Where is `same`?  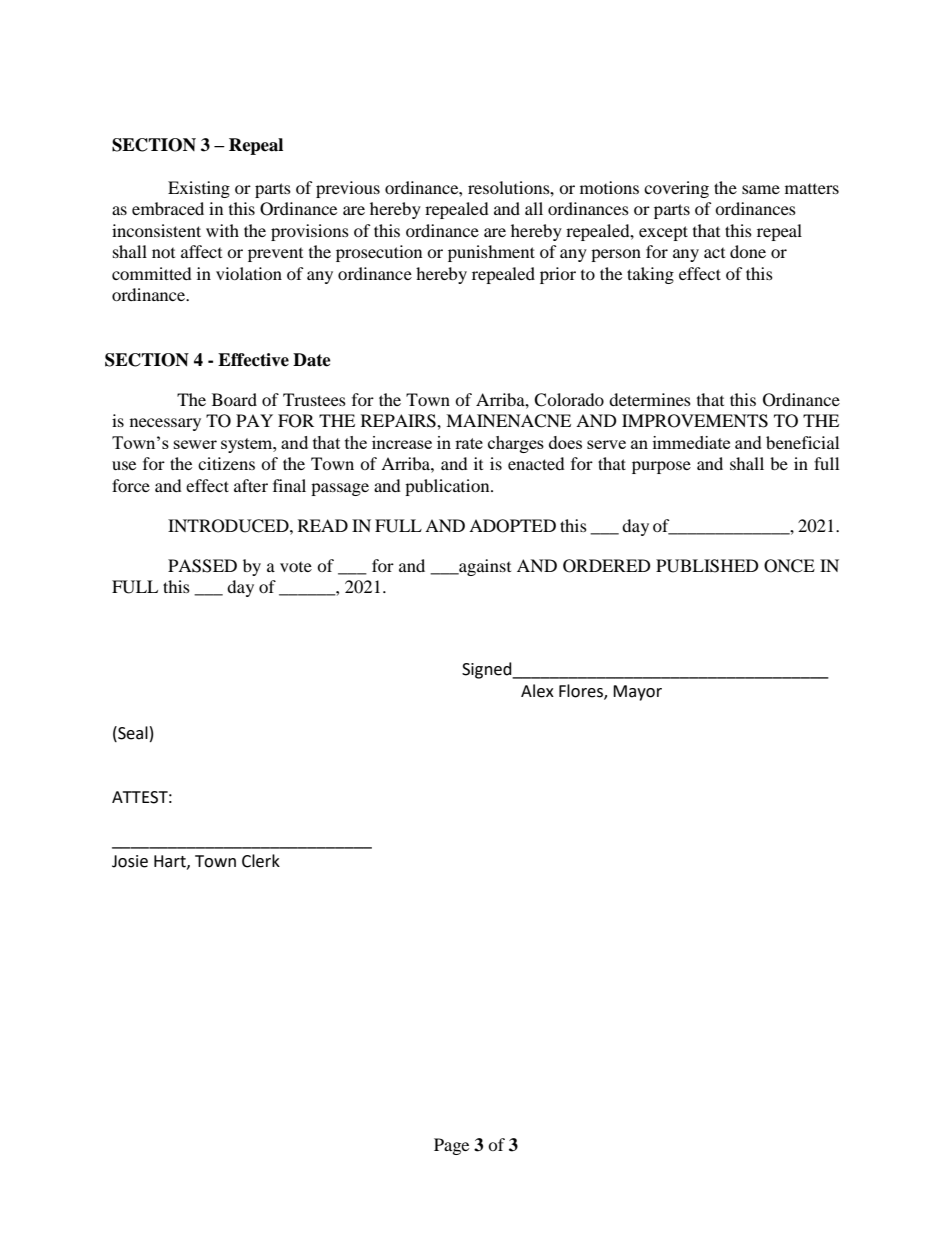
same is located at coordinates (761, 189).
